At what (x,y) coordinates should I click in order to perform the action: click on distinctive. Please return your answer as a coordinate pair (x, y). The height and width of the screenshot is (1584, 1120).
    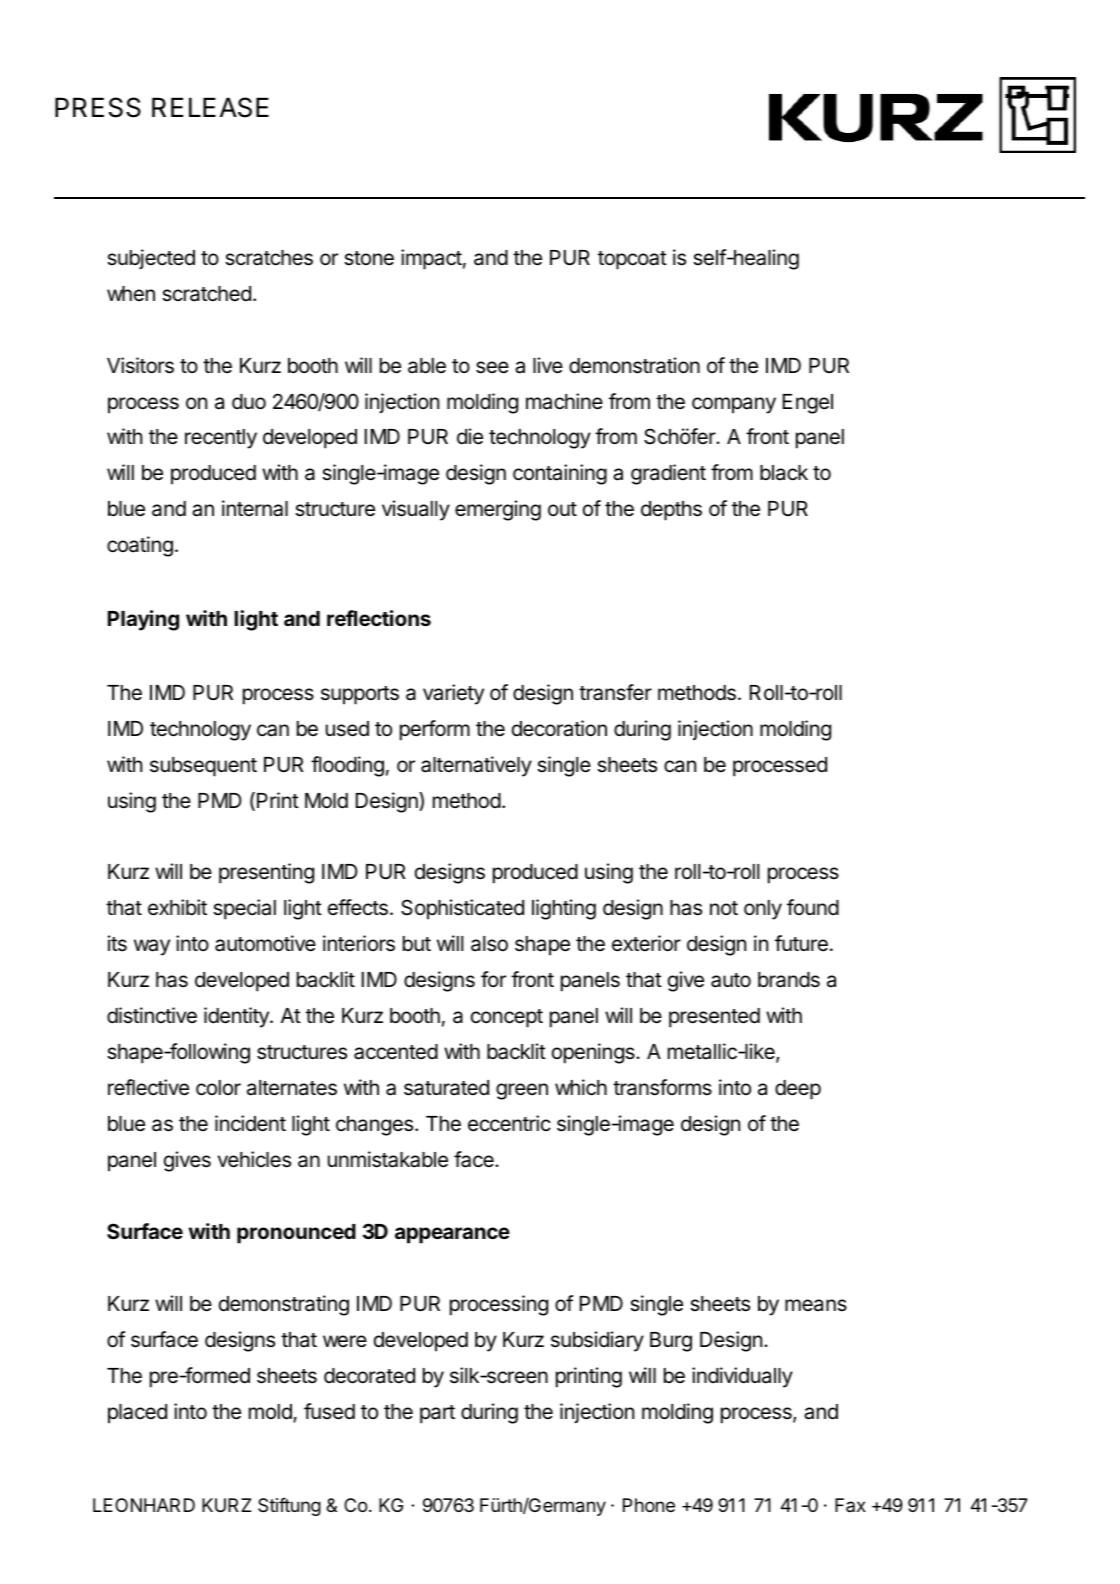
    Looking at the image, I should click on (152, 1015).
